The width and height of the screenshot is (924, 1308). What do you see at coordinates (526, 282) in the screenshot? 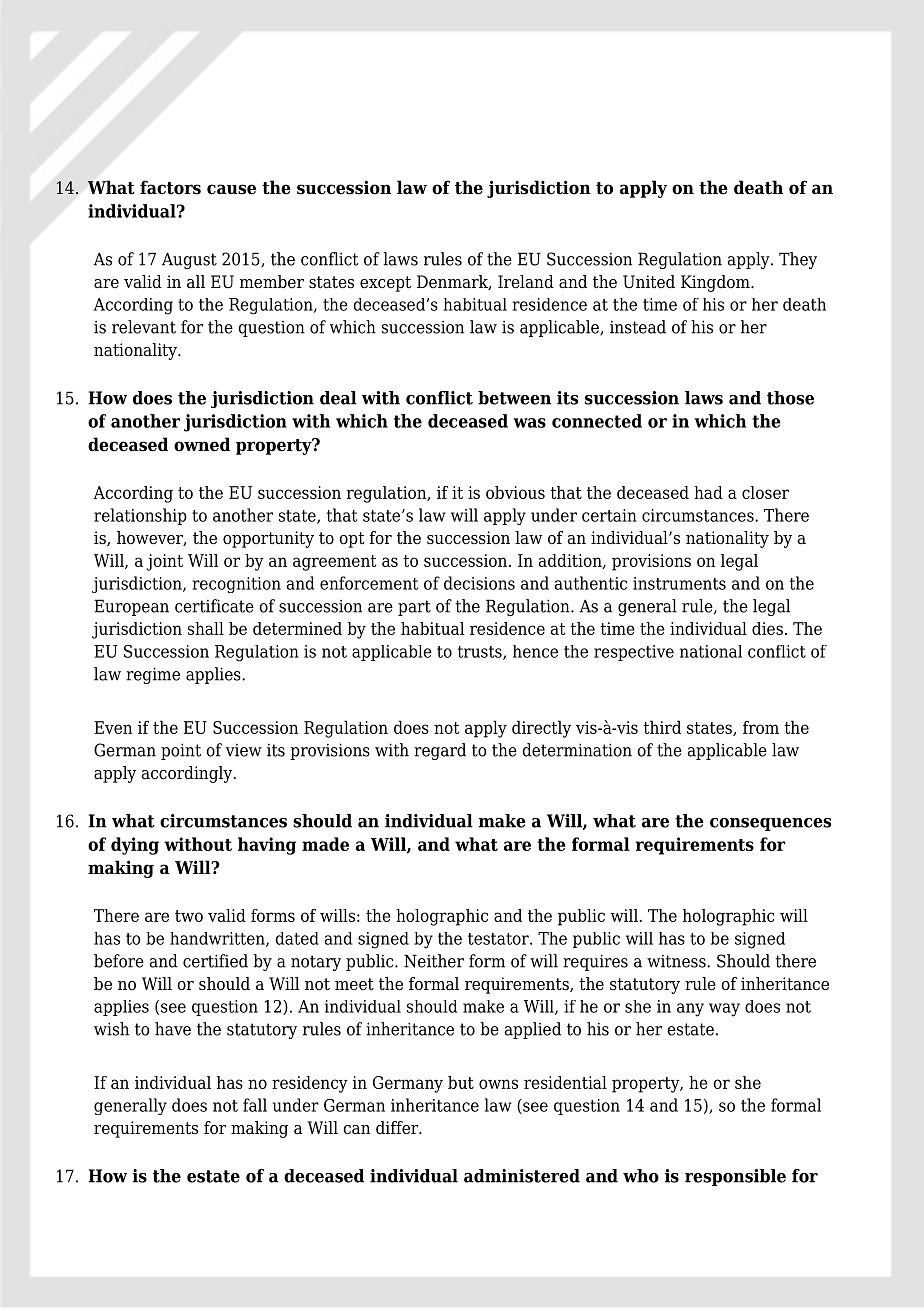
I see `Ireland` at bounding box center [526, 282].
